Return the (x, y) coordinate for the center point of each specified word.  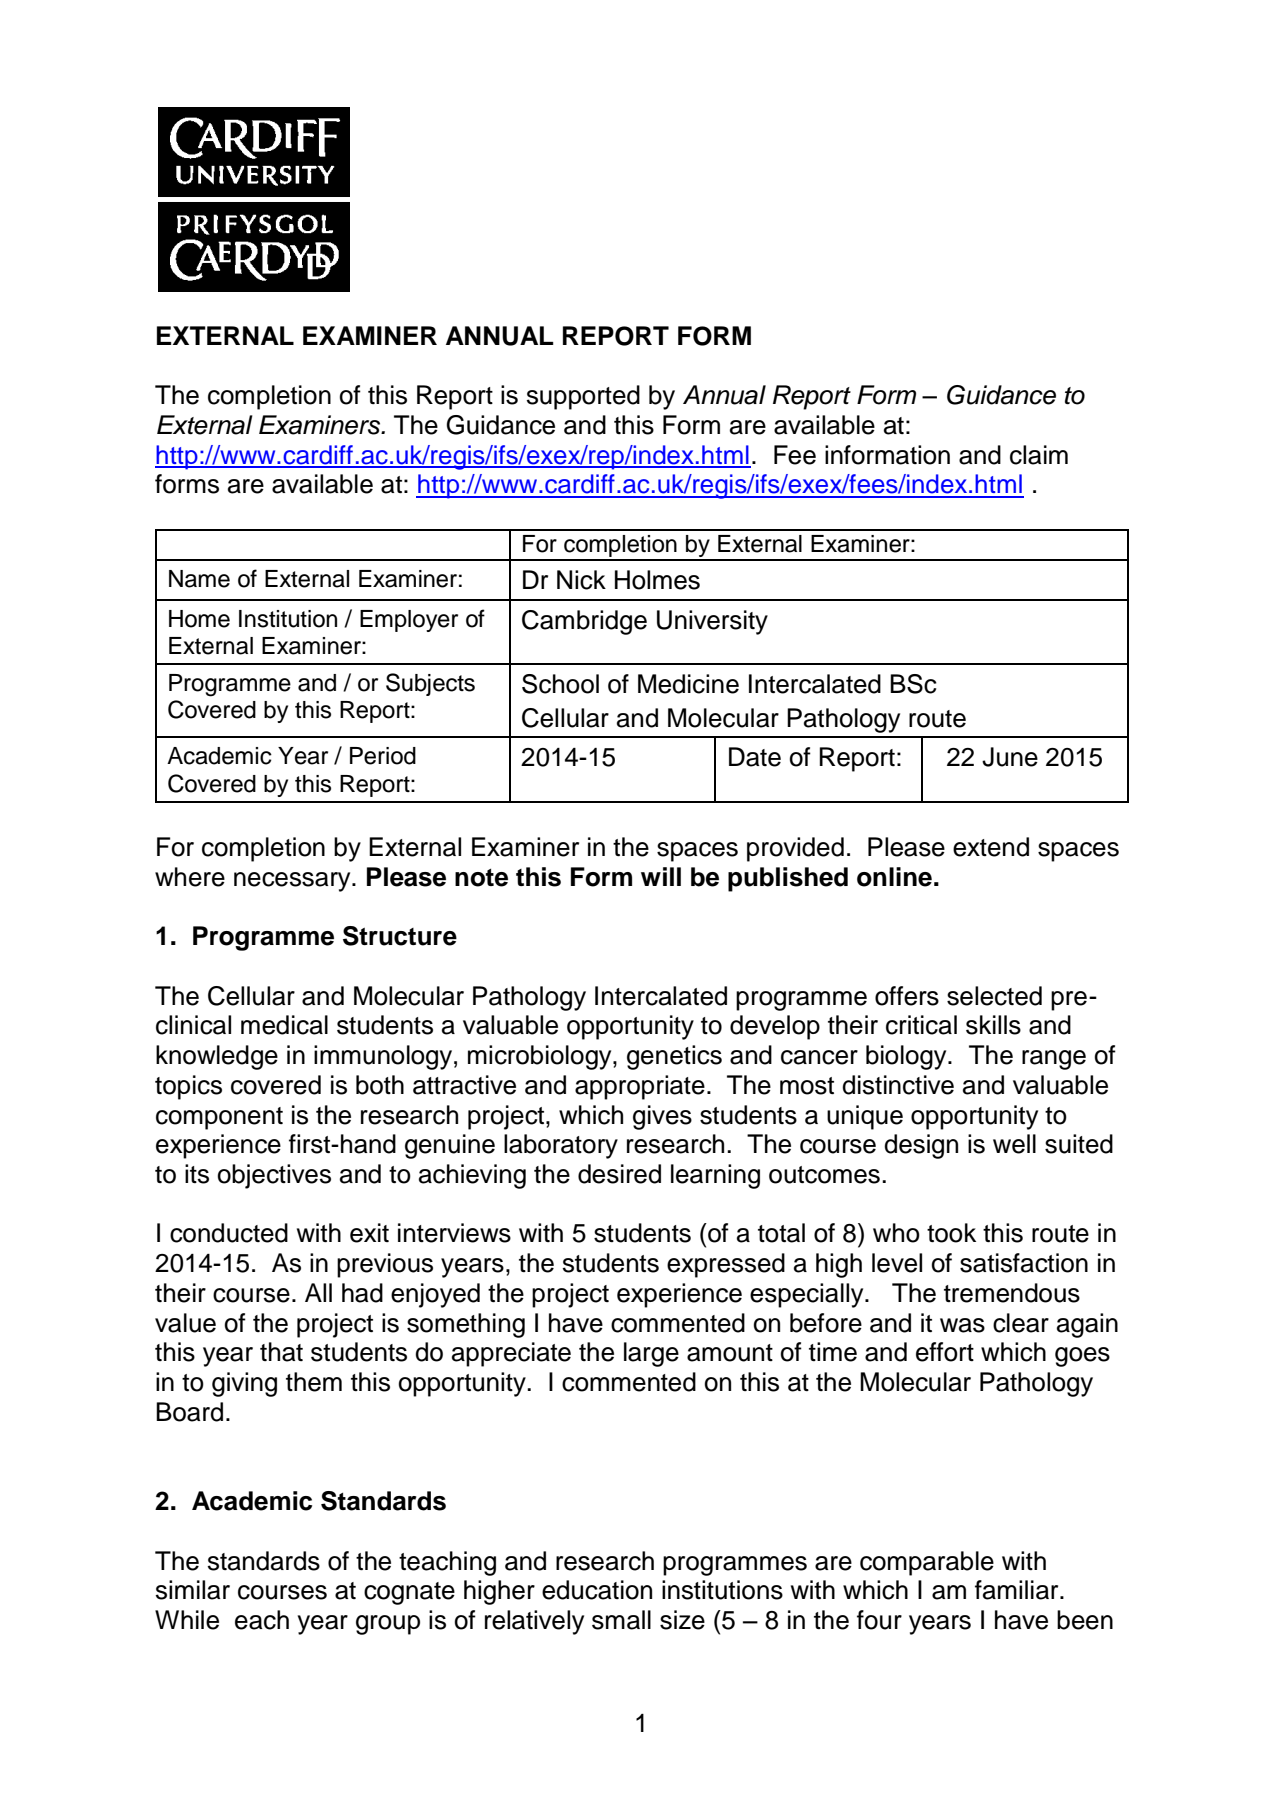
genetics (674, 1057)
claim (1039, 455)
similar (192, 1590)
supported (583, 397)
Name (199, 579)
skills (993, 1025)
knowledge (217, 1057)
